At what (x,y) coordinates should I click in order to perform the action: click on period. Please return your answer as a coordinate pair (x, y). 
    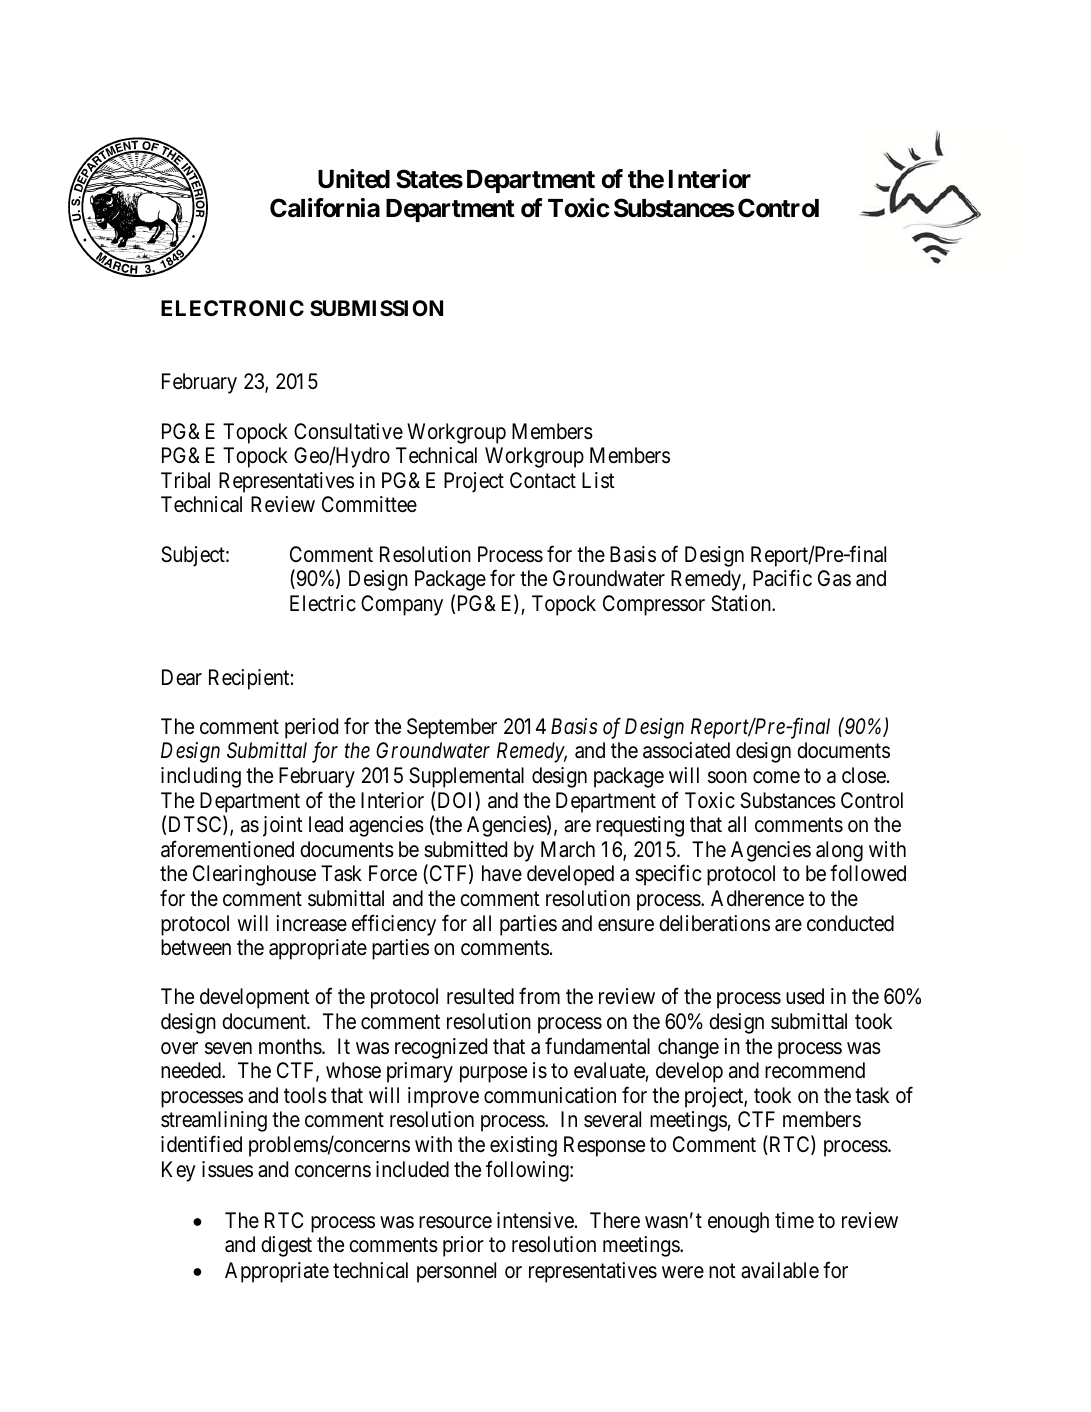
    Looking at the image, I should click on (311, 728).
